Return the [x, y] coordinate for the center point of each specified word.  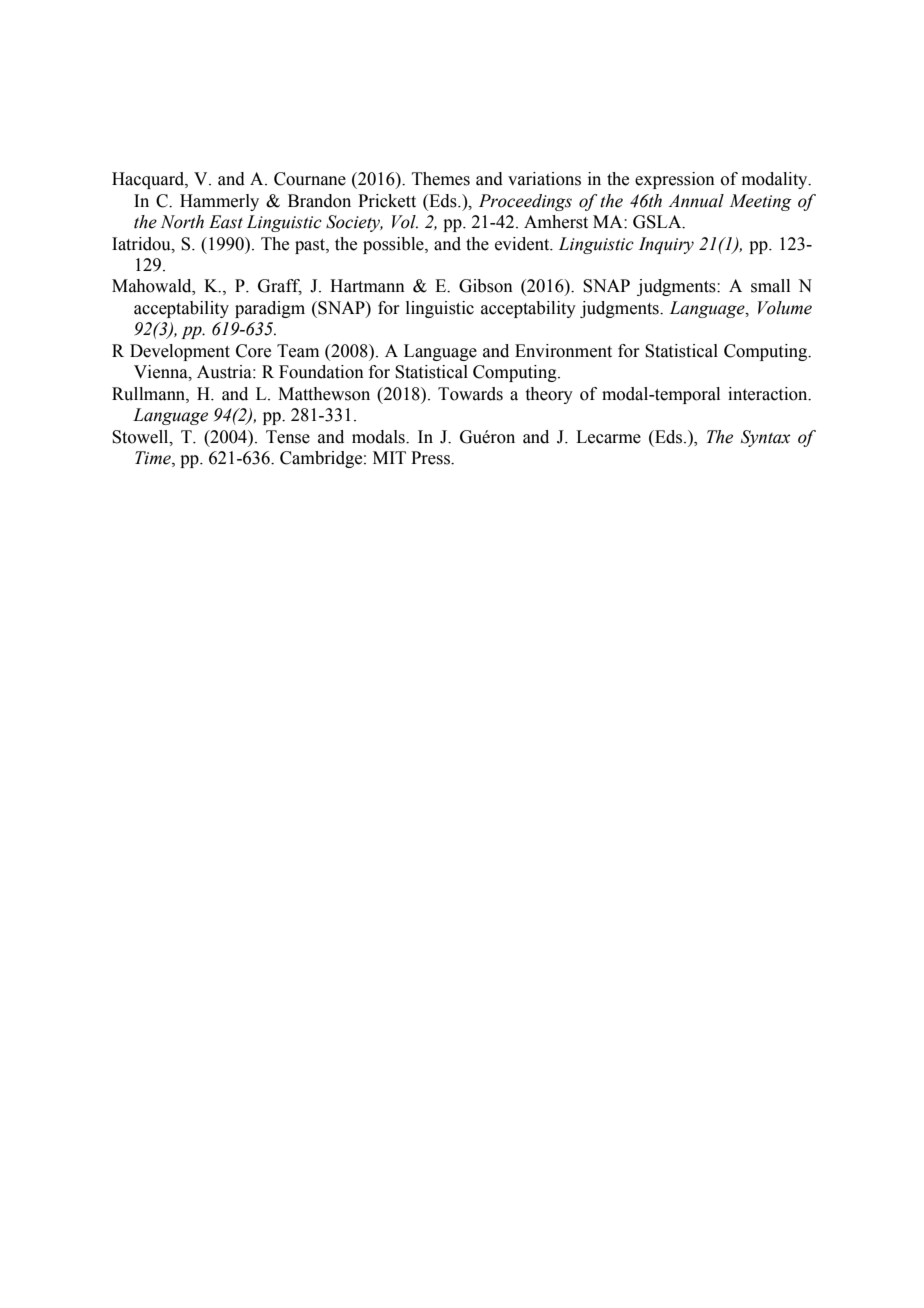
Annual [696, 201]
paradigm [270, 309]
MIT [389, 457]
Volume [785, 308]
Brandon [319, 201]
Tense [288, 437]
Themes [441, 179]
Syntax [766, 438]
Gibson [486, 286]
